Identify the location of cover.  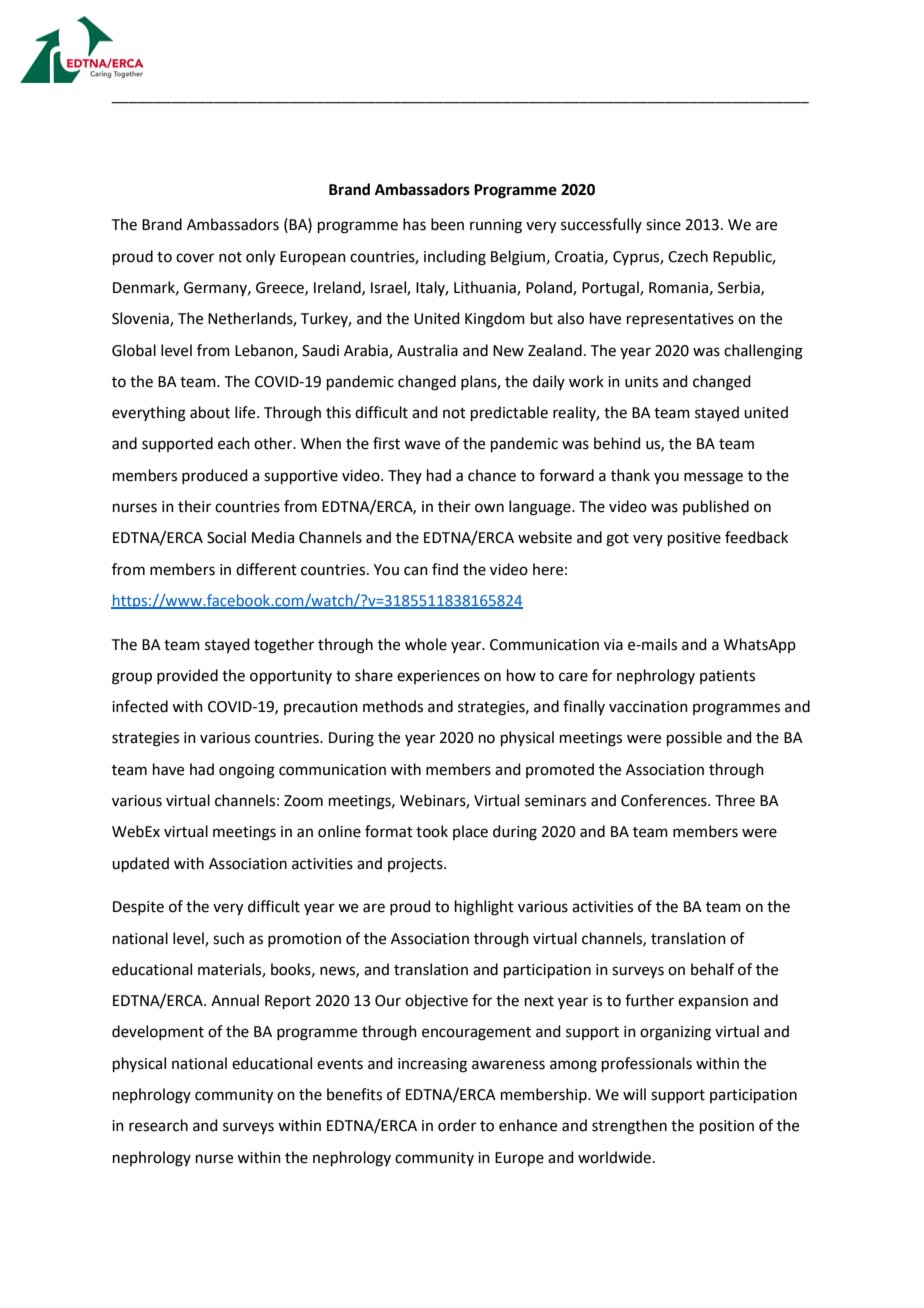
(195, 258).
